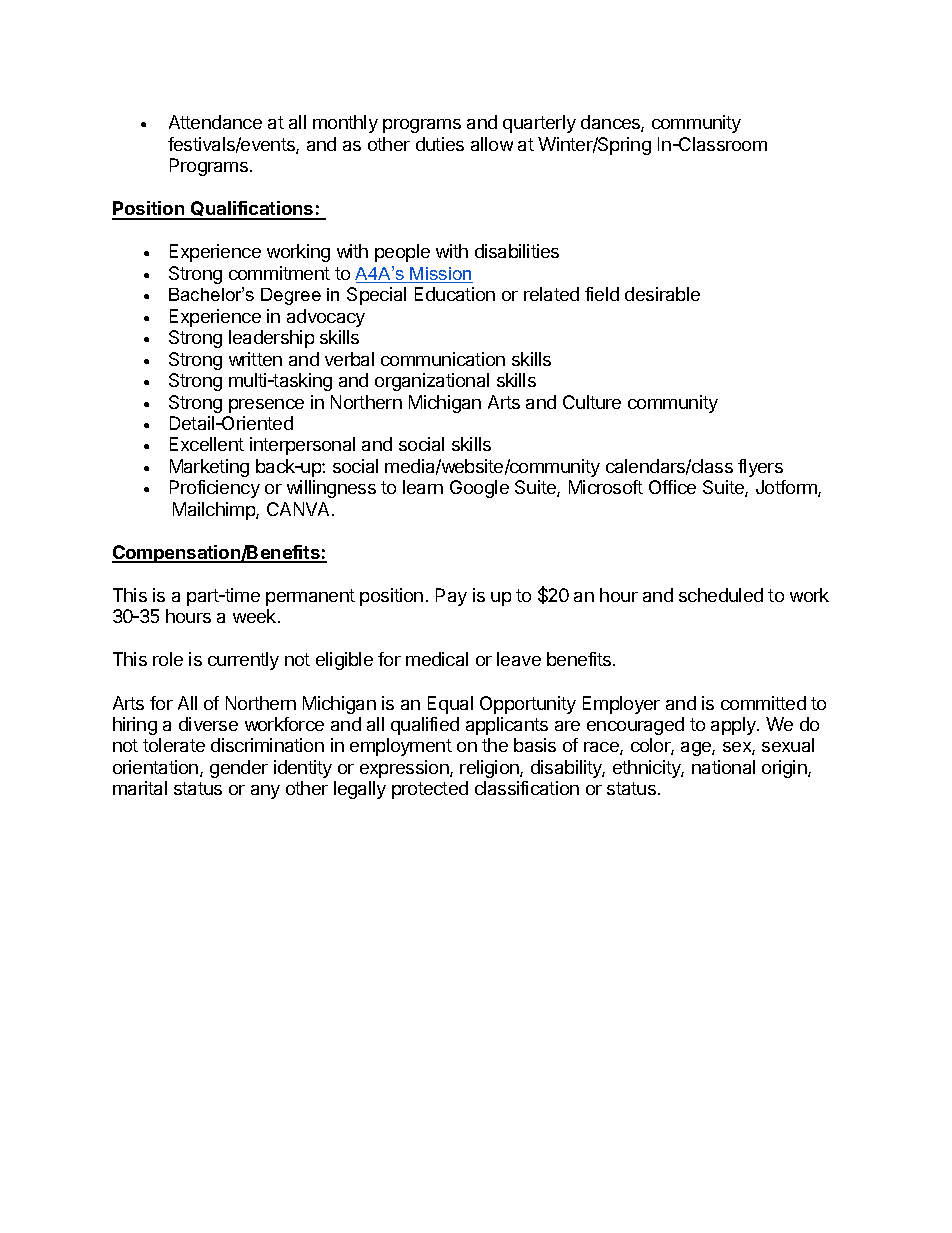  What do you see at coordinates (239, 769) in the screenshot?
I see `gender` at bounding box center [239, 769].
